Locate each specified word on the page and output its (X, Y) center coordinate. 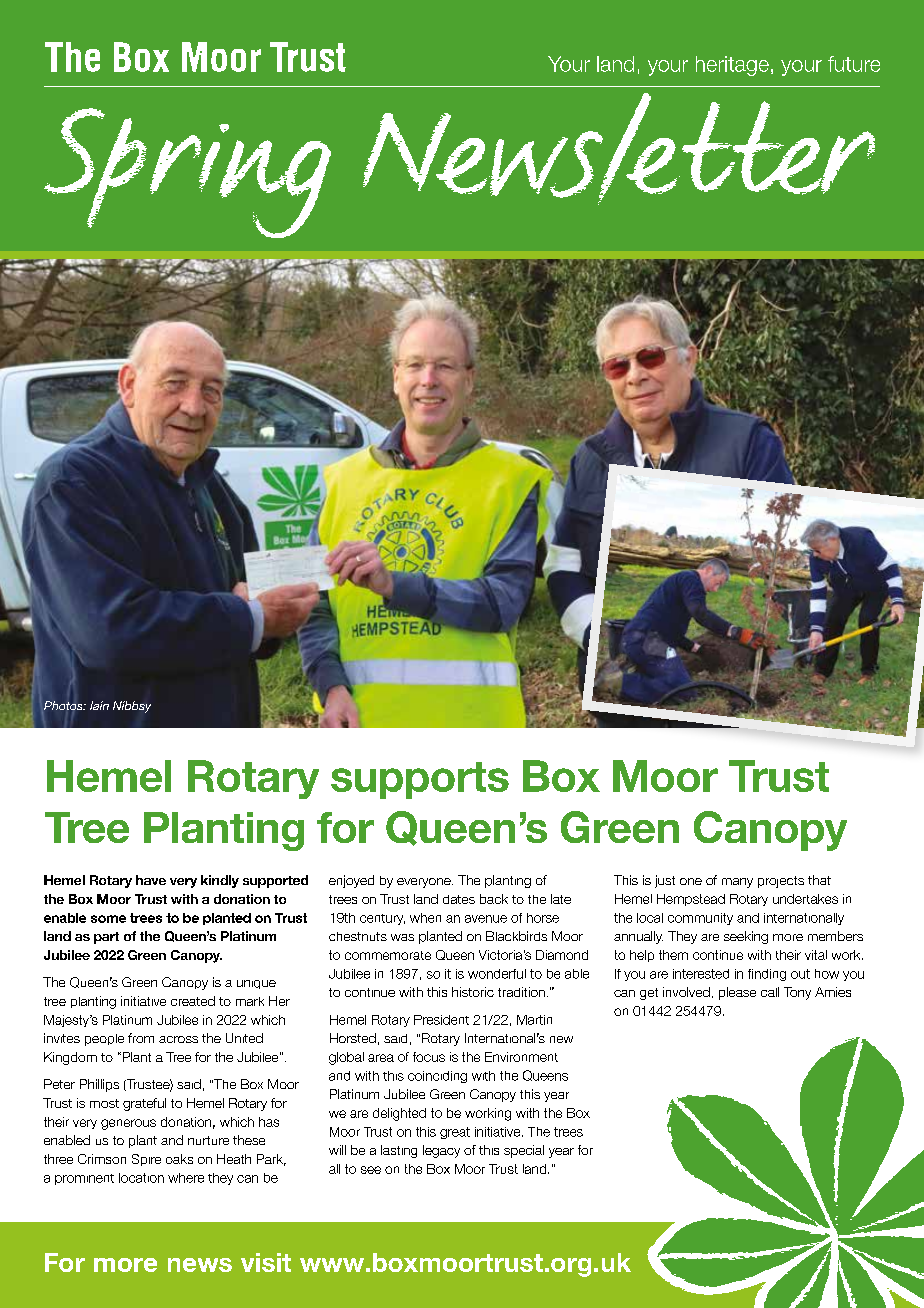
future (854, 64)
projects (781, 882)
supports (420, 780)
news (200, 1265)
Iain (99, 705)
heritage (732, 66)
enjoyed (351, 881)
